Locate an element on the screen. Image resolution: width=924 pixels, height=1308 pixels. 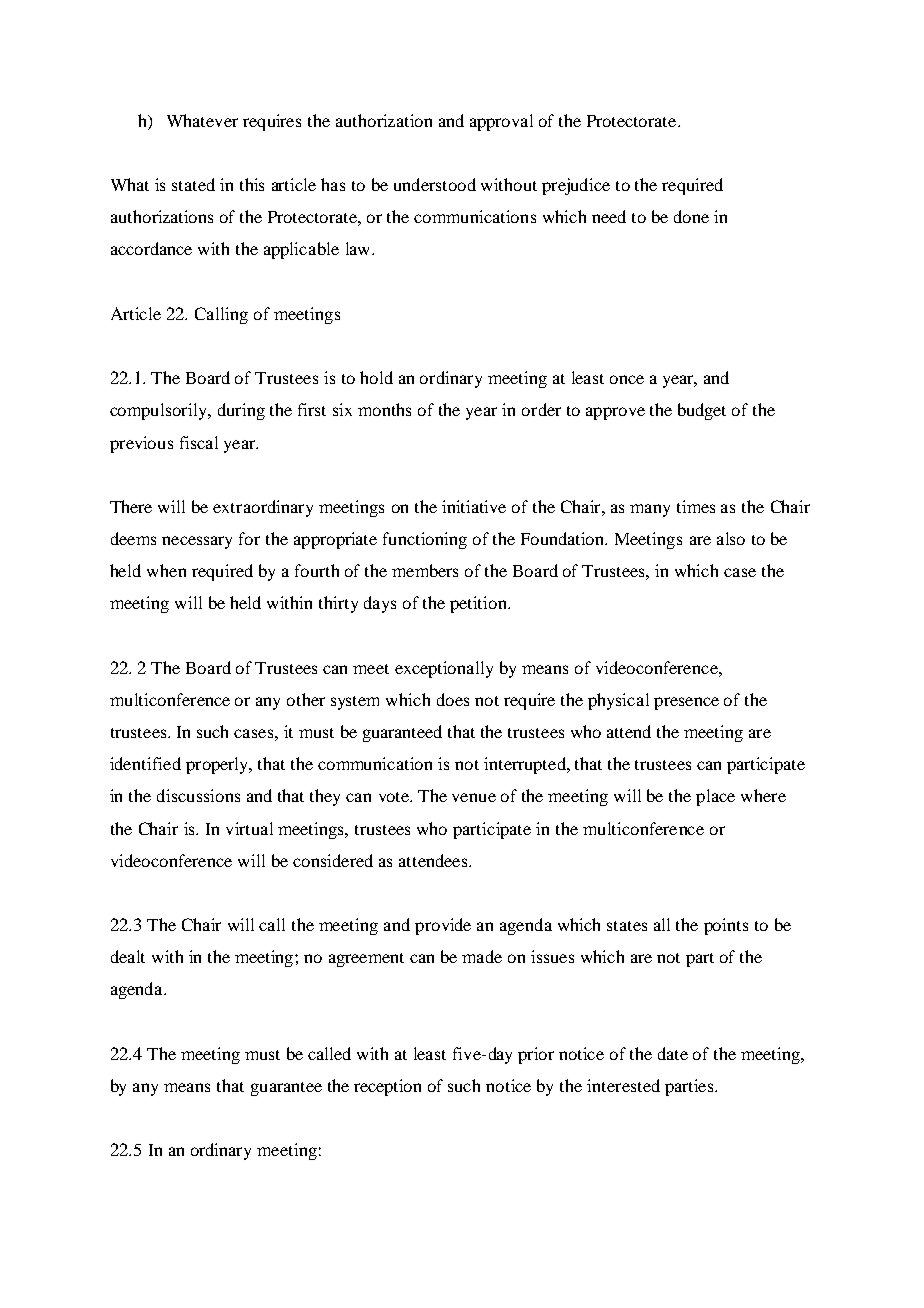
properly is located at coordinates (218, 765).
